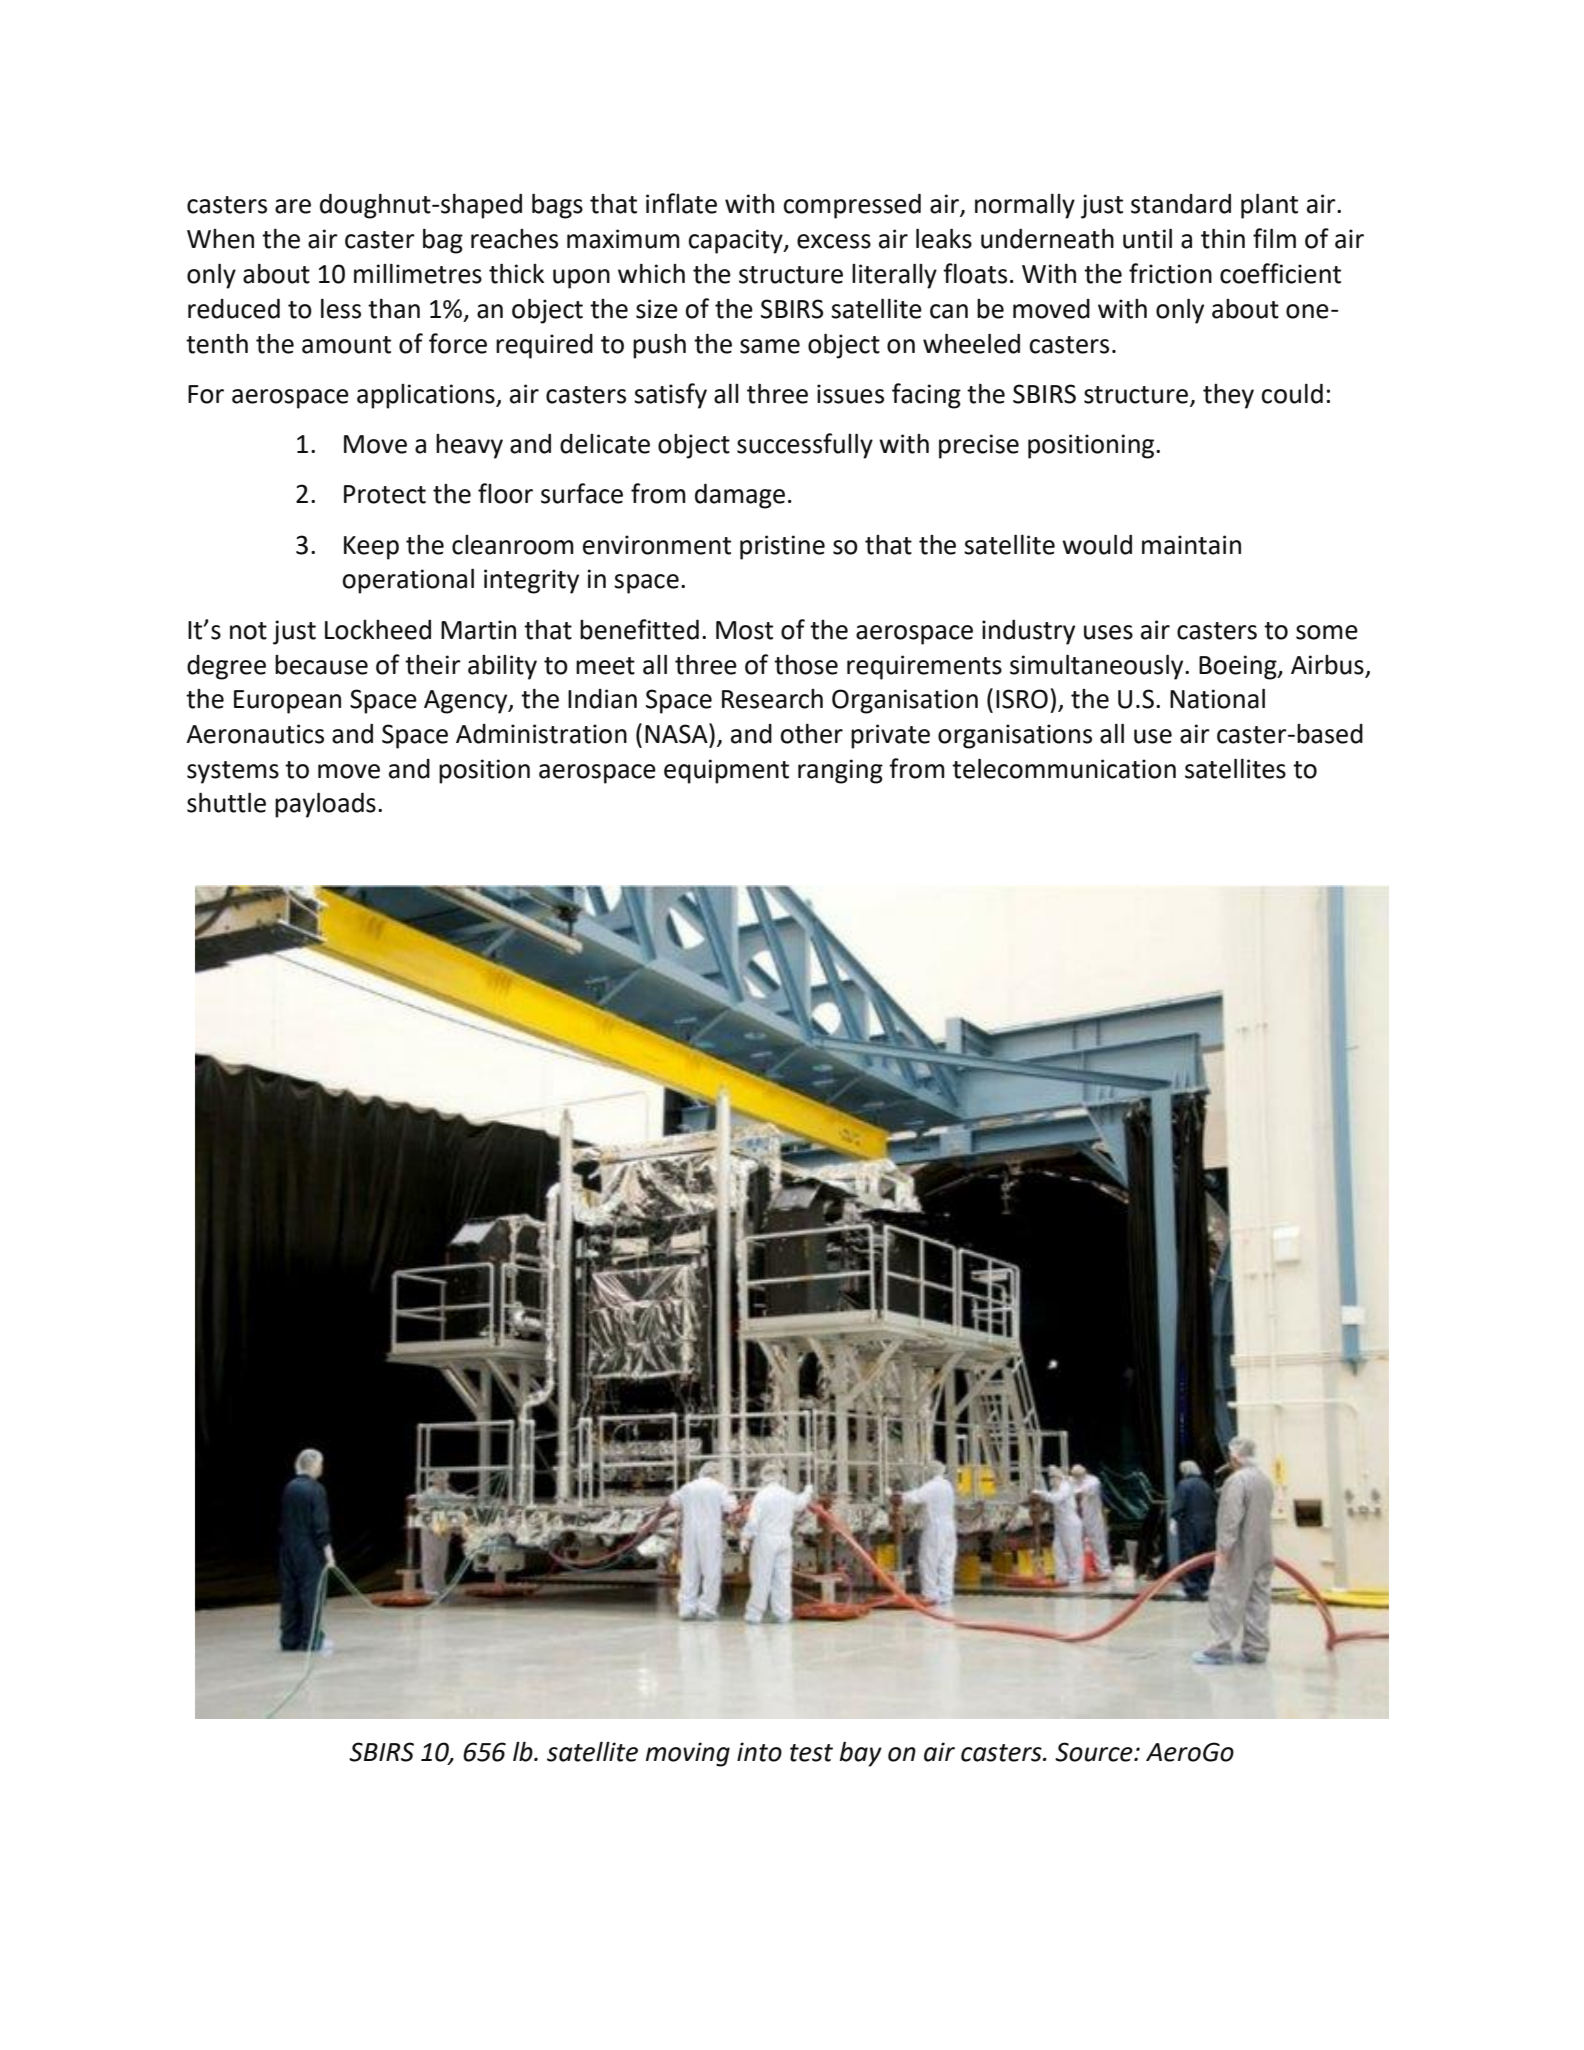 The height and width of the image is (2050, 1584). I want to click on other, so click(811, 733).
